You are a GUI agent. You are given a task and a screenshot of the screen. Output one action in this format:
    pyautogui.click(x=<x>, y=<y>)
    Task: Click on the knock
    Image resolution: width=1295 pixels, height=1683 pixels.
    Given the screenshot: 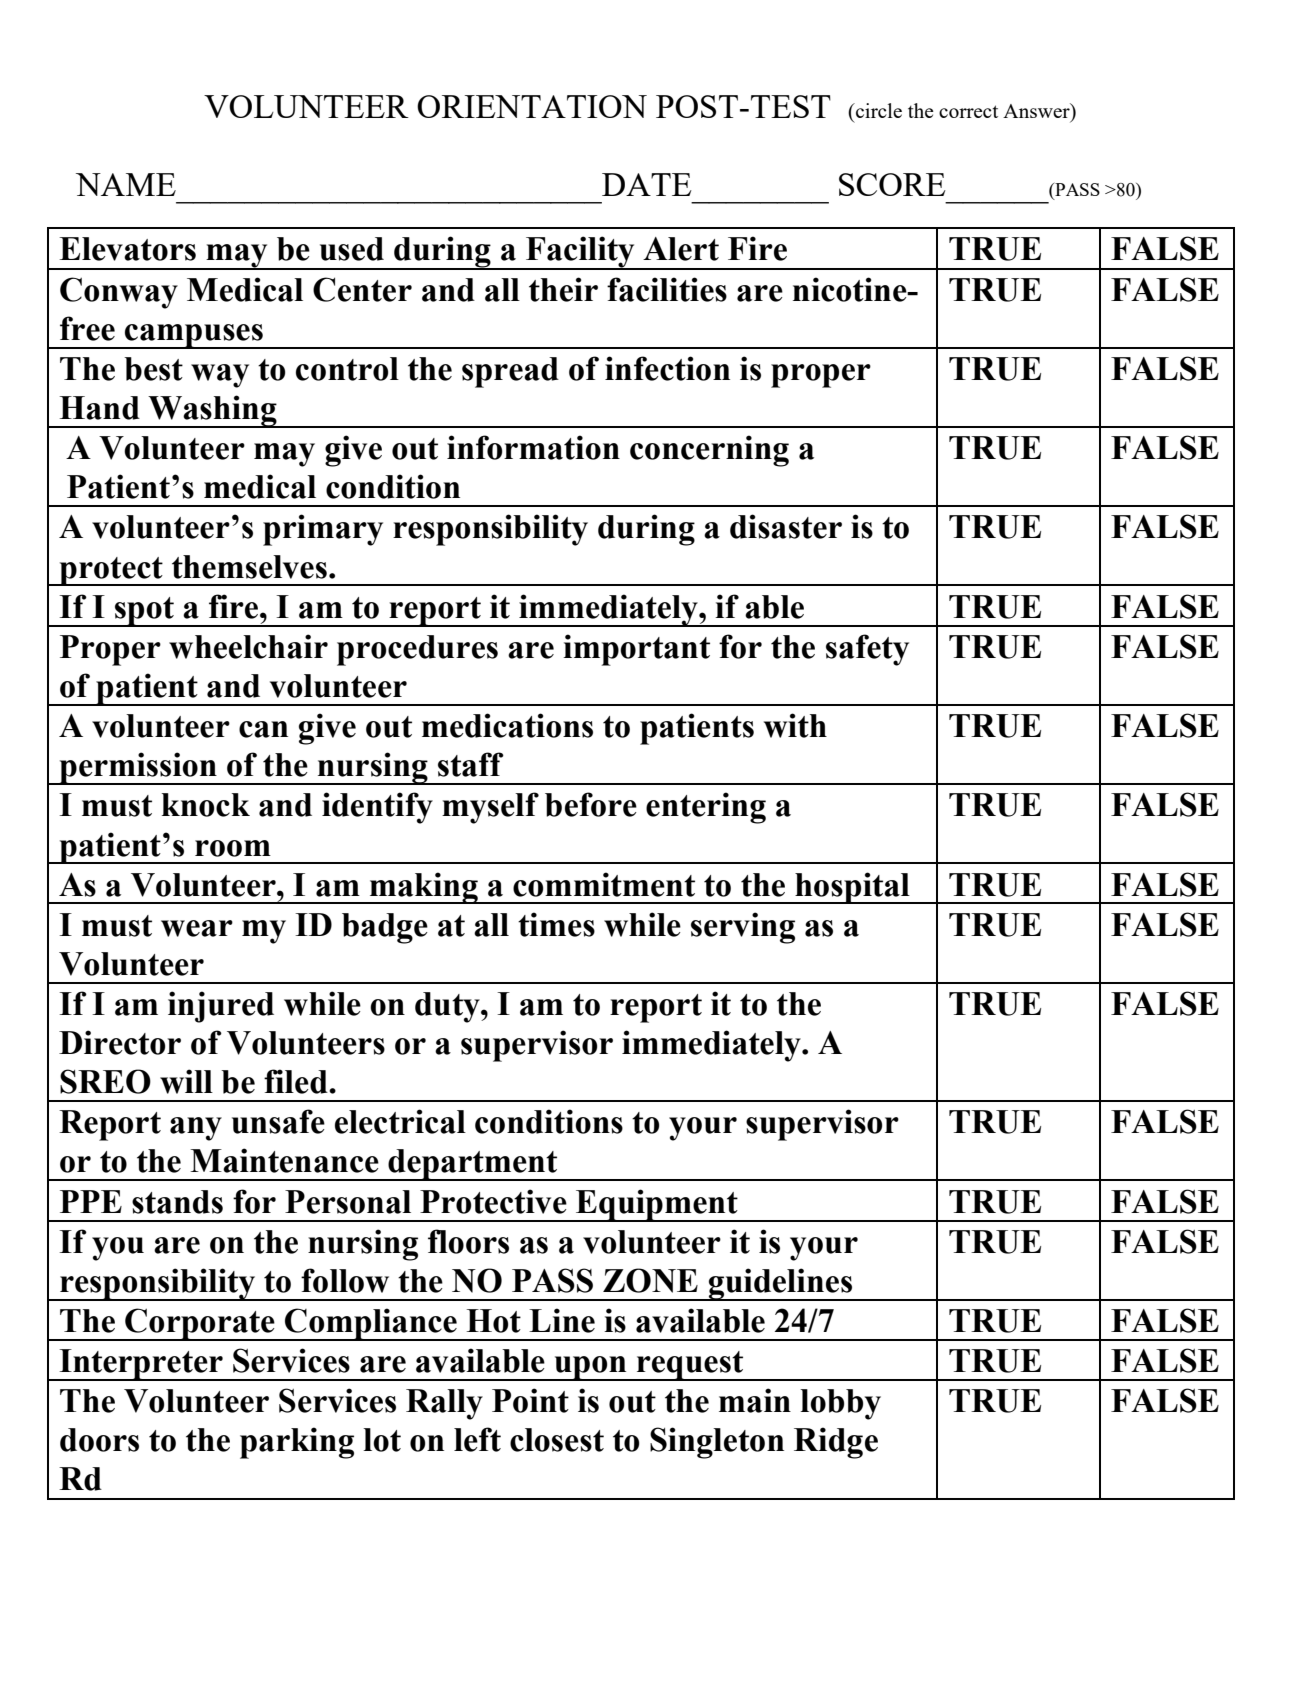 What is the action you would take?
    pyautogui.click(x=206, y=805)
